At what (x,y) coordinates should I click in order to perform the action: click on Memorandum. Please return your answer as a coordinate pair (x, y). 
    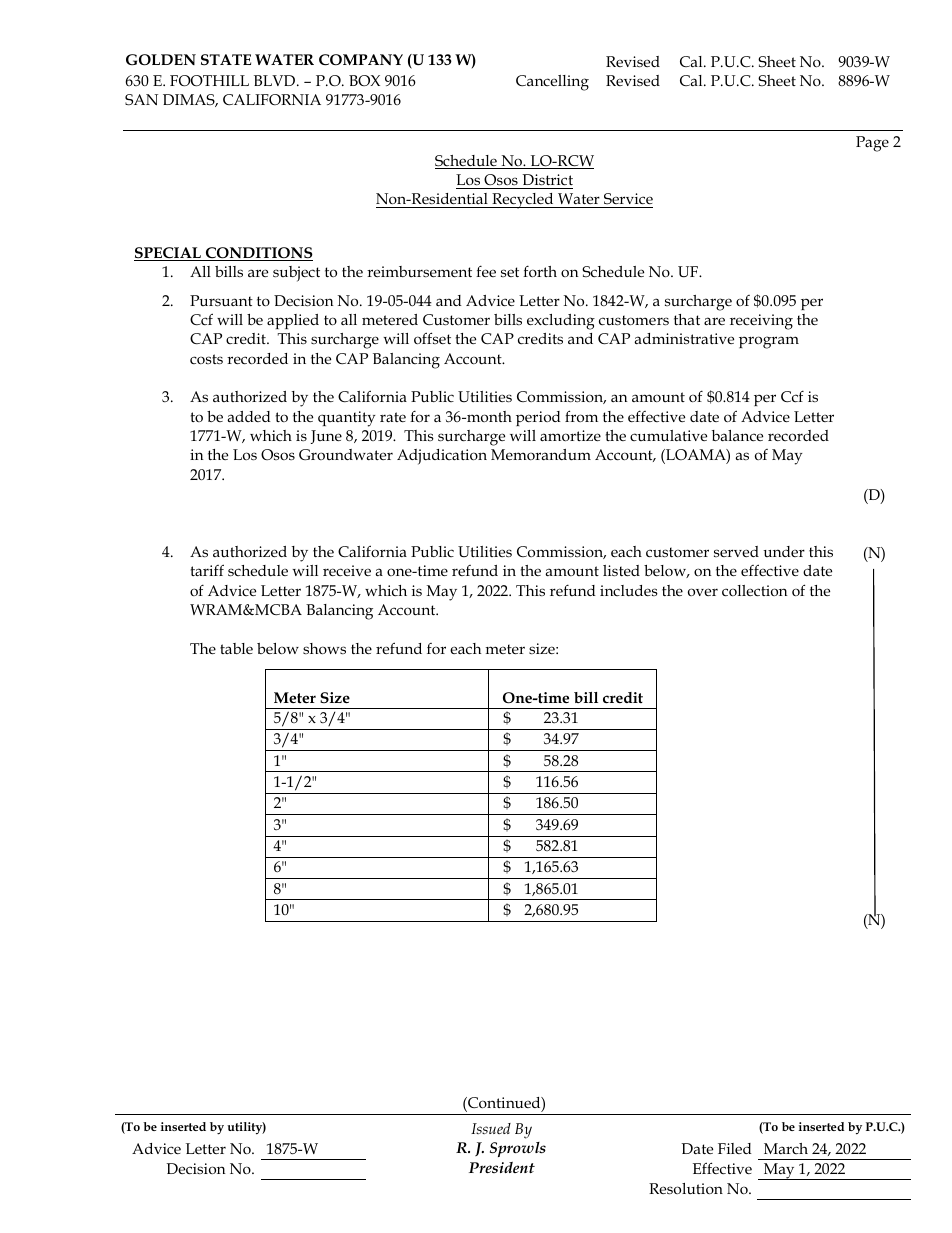
    Looking at the image, I should click on (541, 455).
